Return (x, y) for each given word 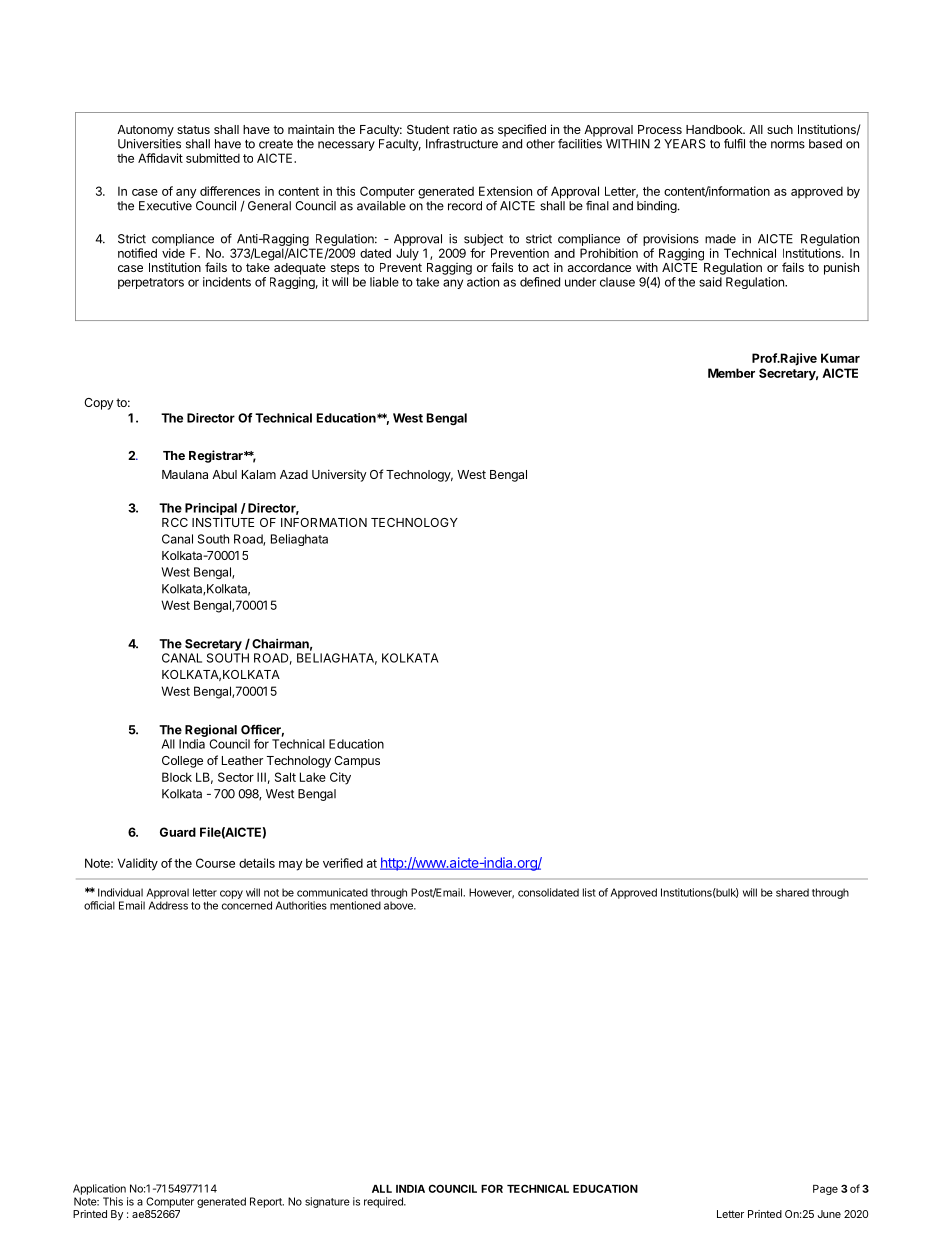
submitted (213, 158)
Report (267, 1202)
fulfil (734, 144)
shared (792, 892)
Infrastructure (462, 144)
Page (825, 1190)
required (384, 1202)
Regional (211, 731)
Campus (357, 762)
